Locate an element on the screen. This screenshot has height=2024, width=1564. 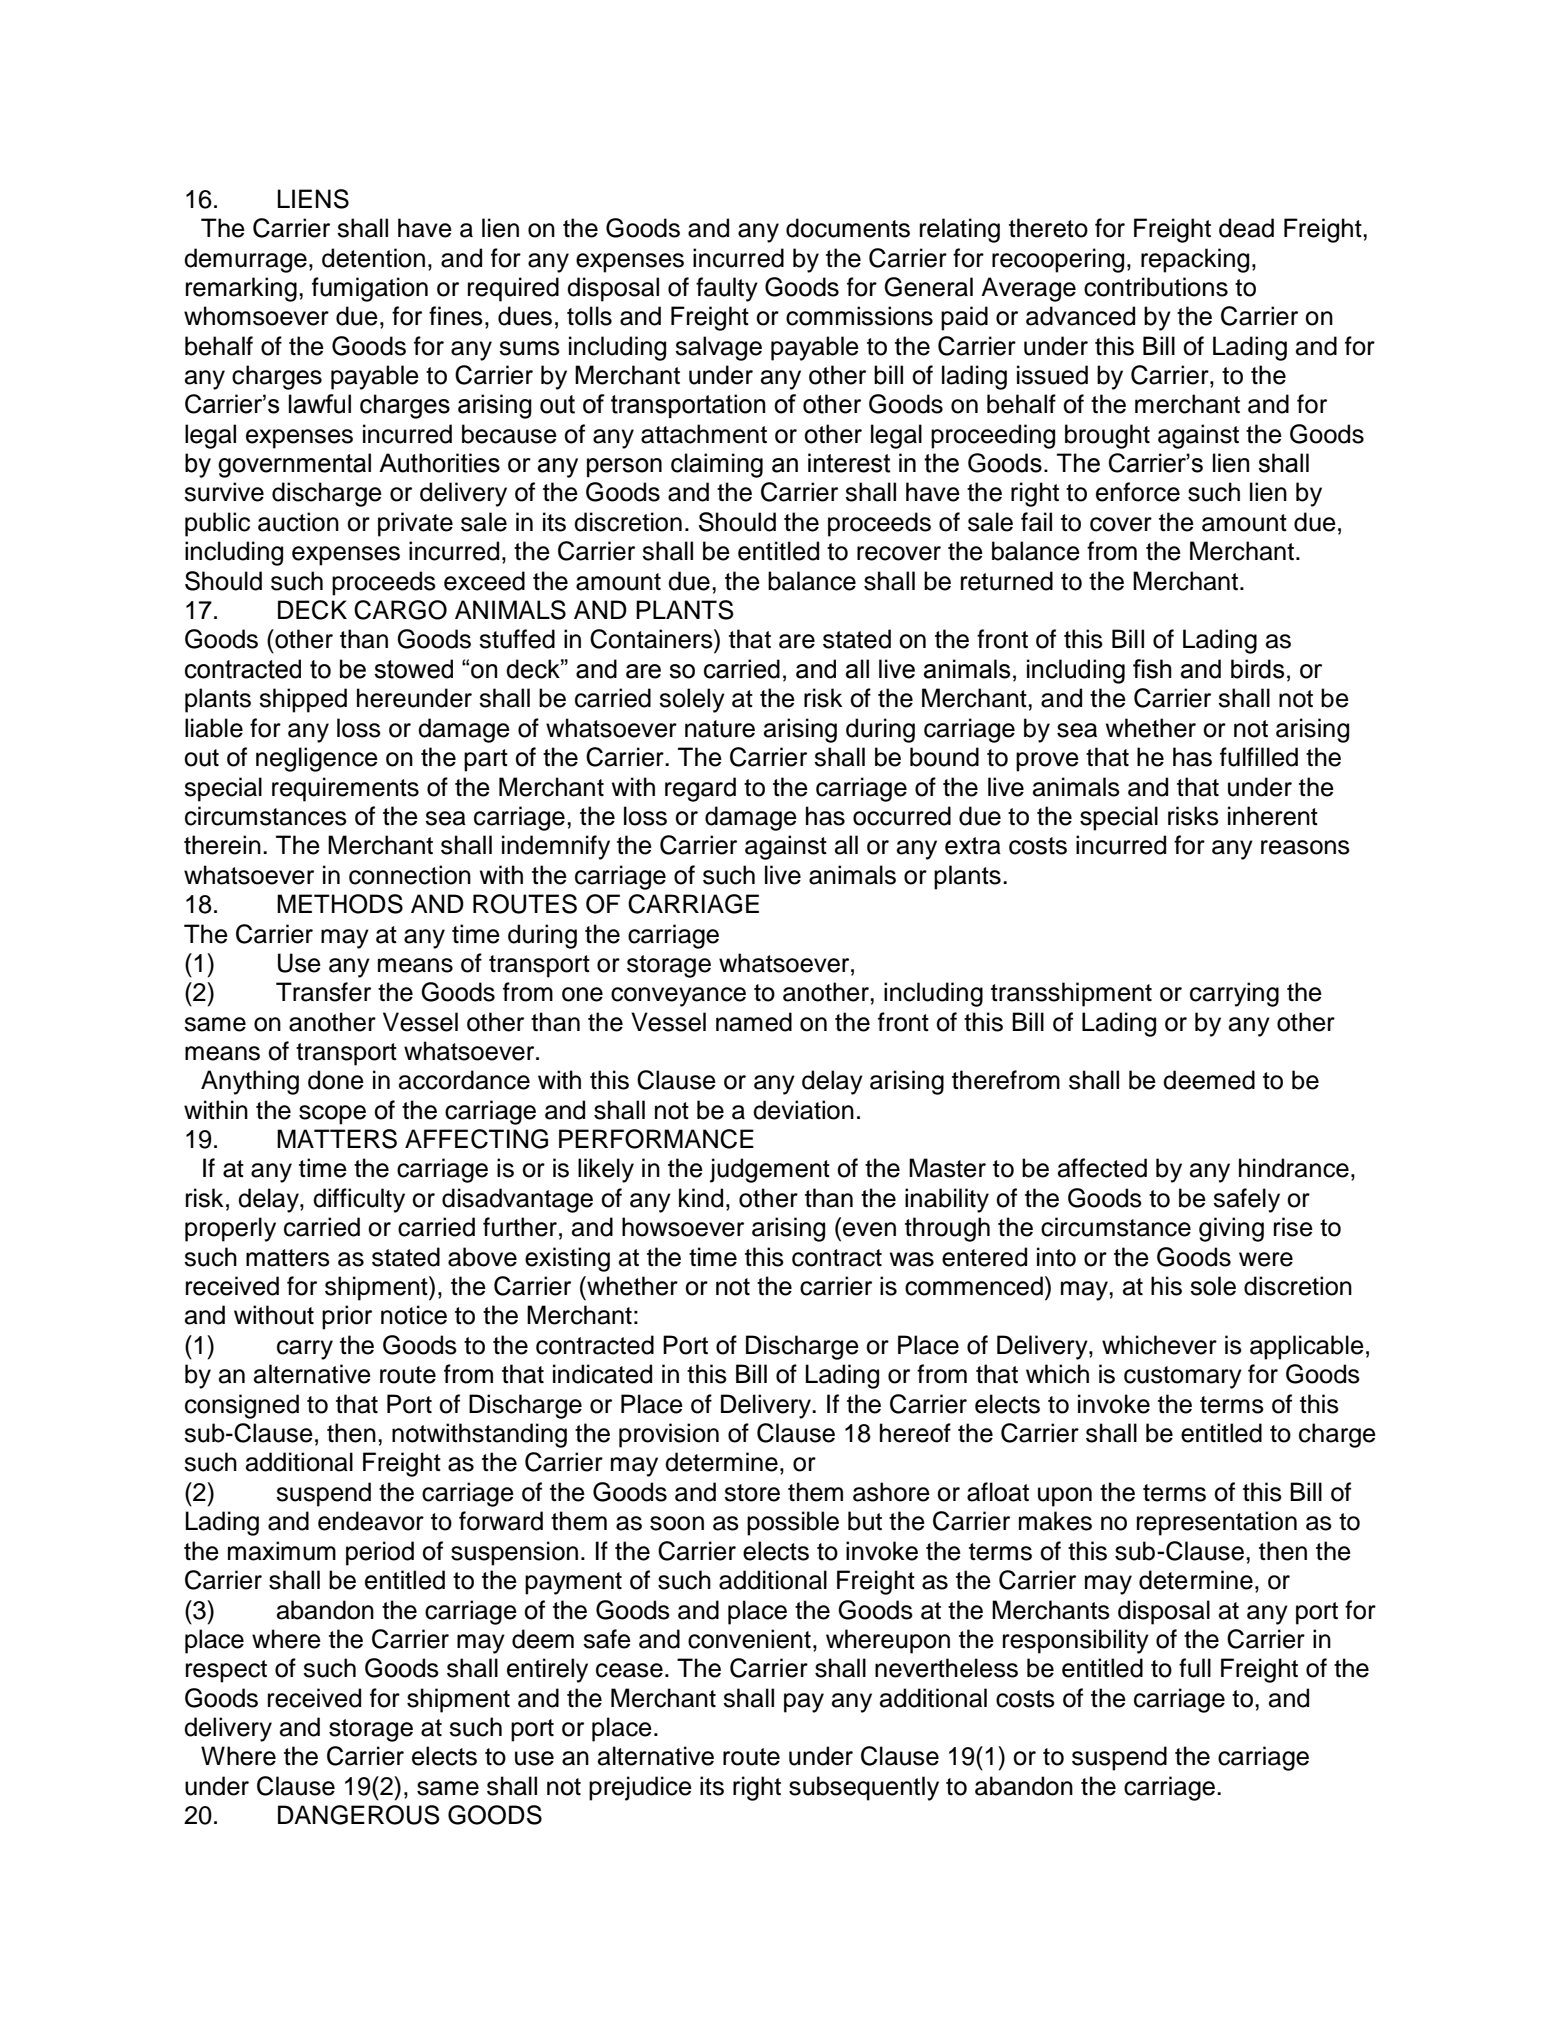
giving is located at coordinates (1231, 1229).
